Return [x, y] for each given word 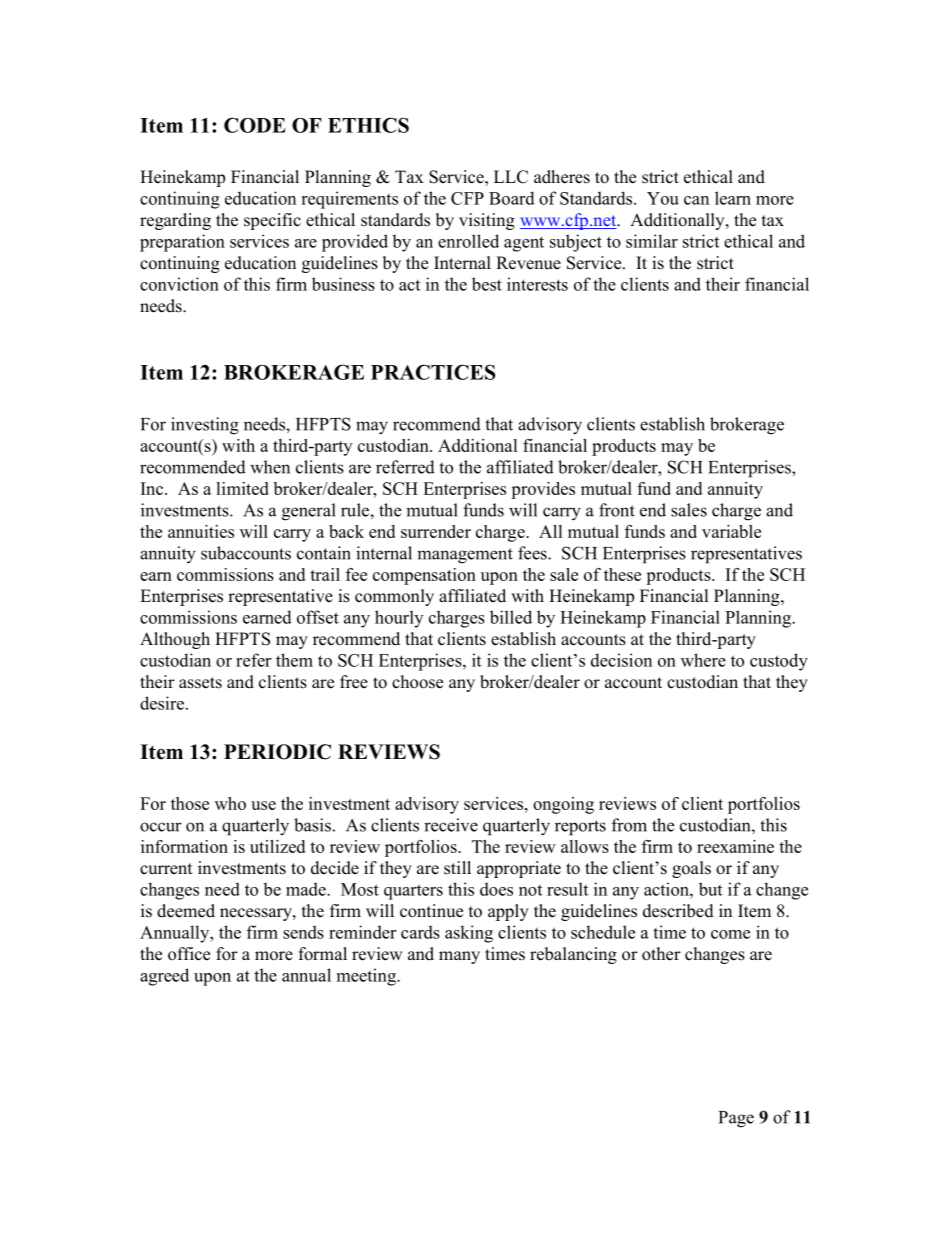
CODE [255, 125]
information [184, 846]
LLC [511, 177]
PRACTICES [433, 372]
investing [205, 426]
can [696, 200]
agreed [164, 977]
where [703, 660]
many [459, 957]
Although [175, 640]
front [617, 510]
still [457, 868]
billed [511, 617]
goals [691, 869]
